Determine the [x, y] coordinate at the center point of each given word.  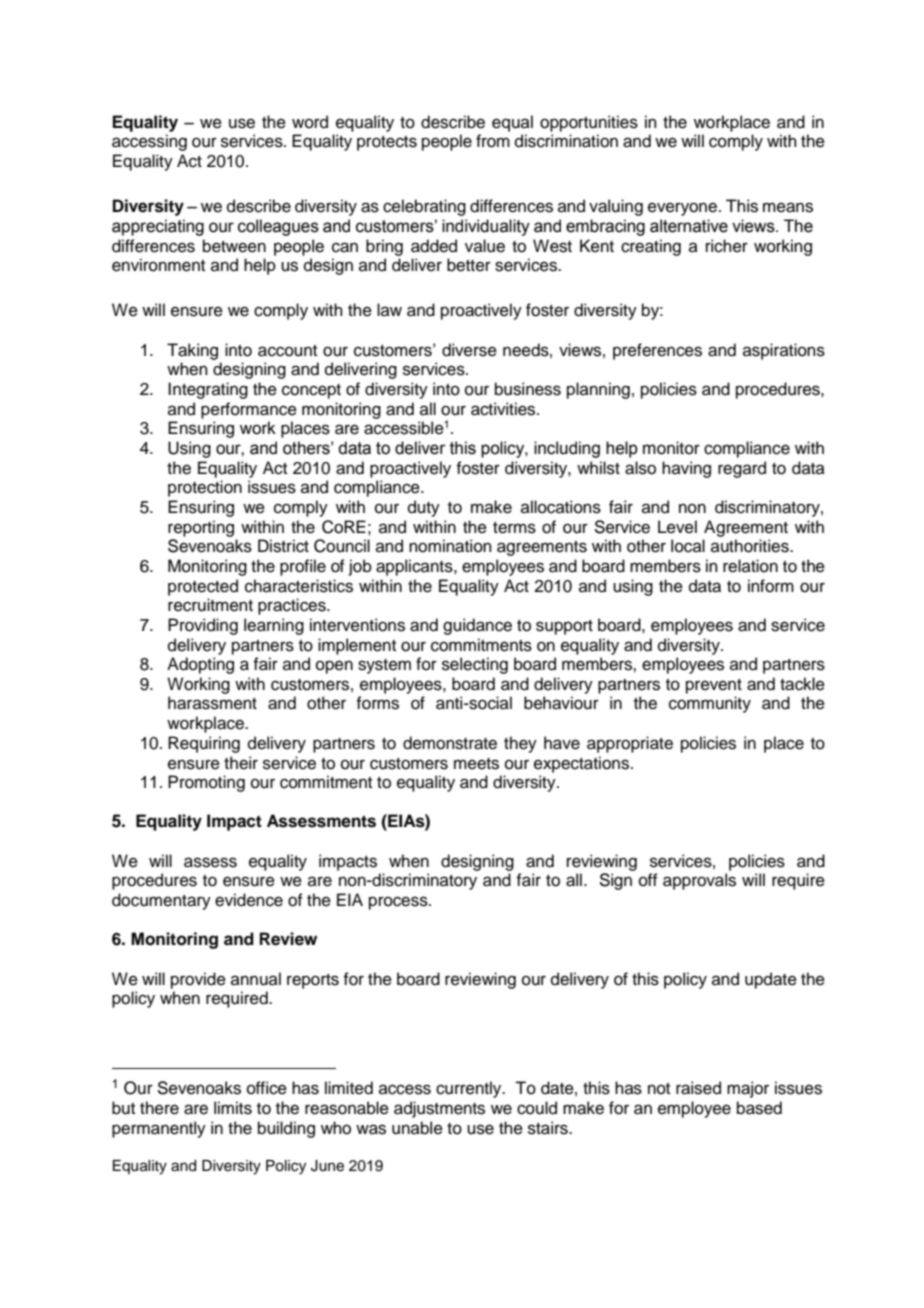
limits [233, 1108]
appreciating [158, 227]
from [493, 141]
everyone [682, 209]
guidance [477, 626]
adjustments [439, 1109]
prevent [714, 686]
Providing [203, 626]
